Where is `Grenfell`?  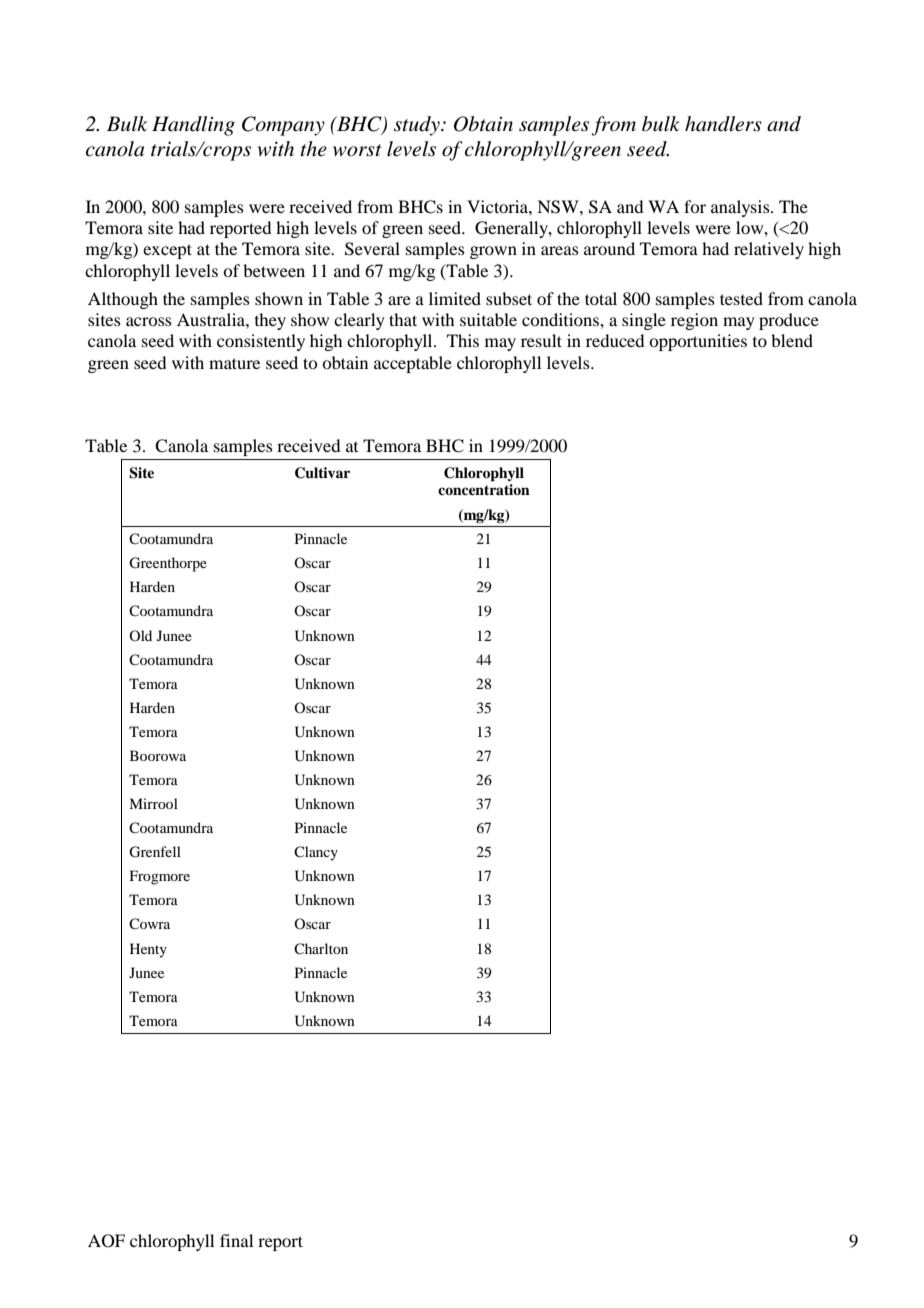 Grenfell is located at coordinates (155, 852).
